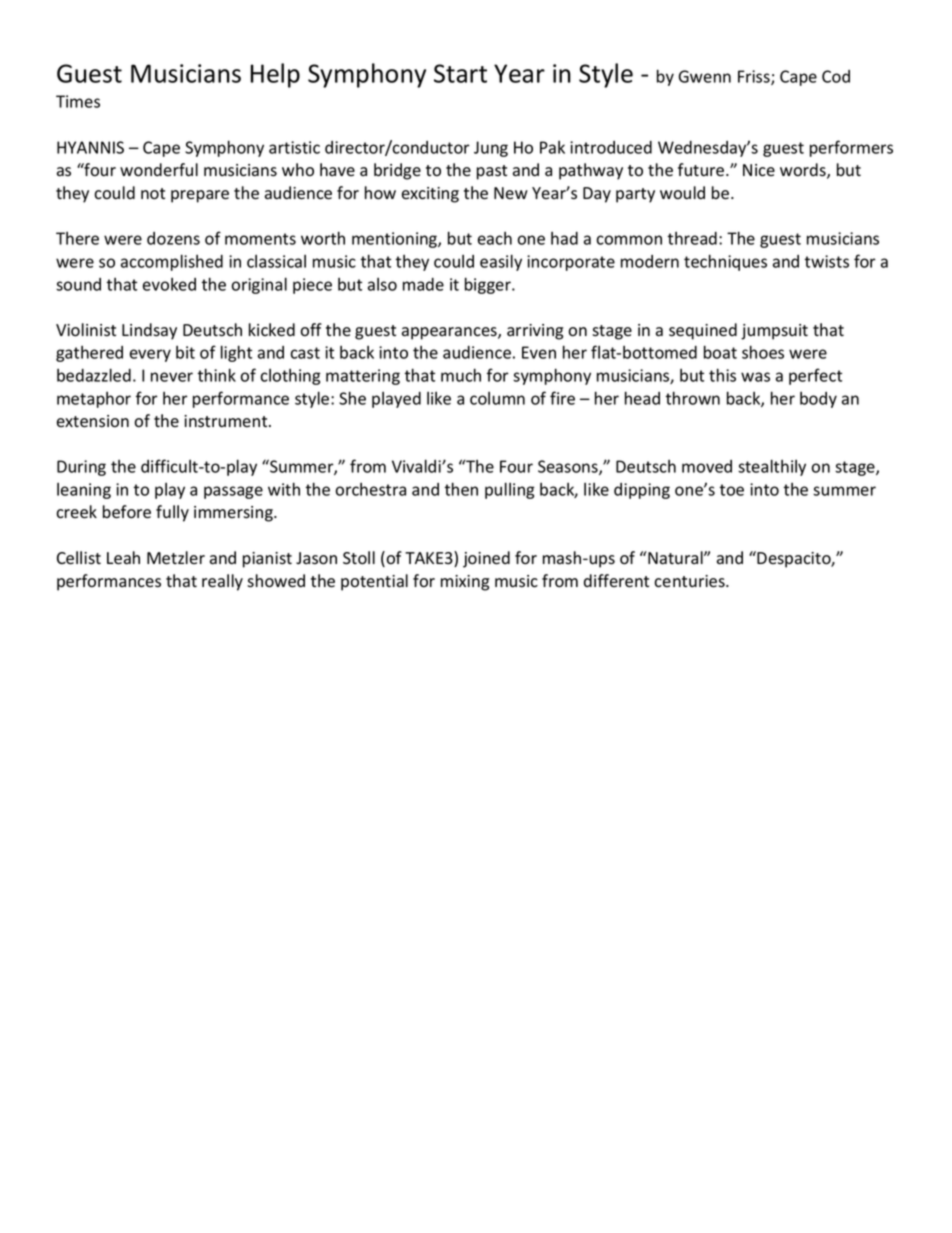 The height and width of the document is (1233, 952). I want to click on Lindsay, so click(149, 331).
